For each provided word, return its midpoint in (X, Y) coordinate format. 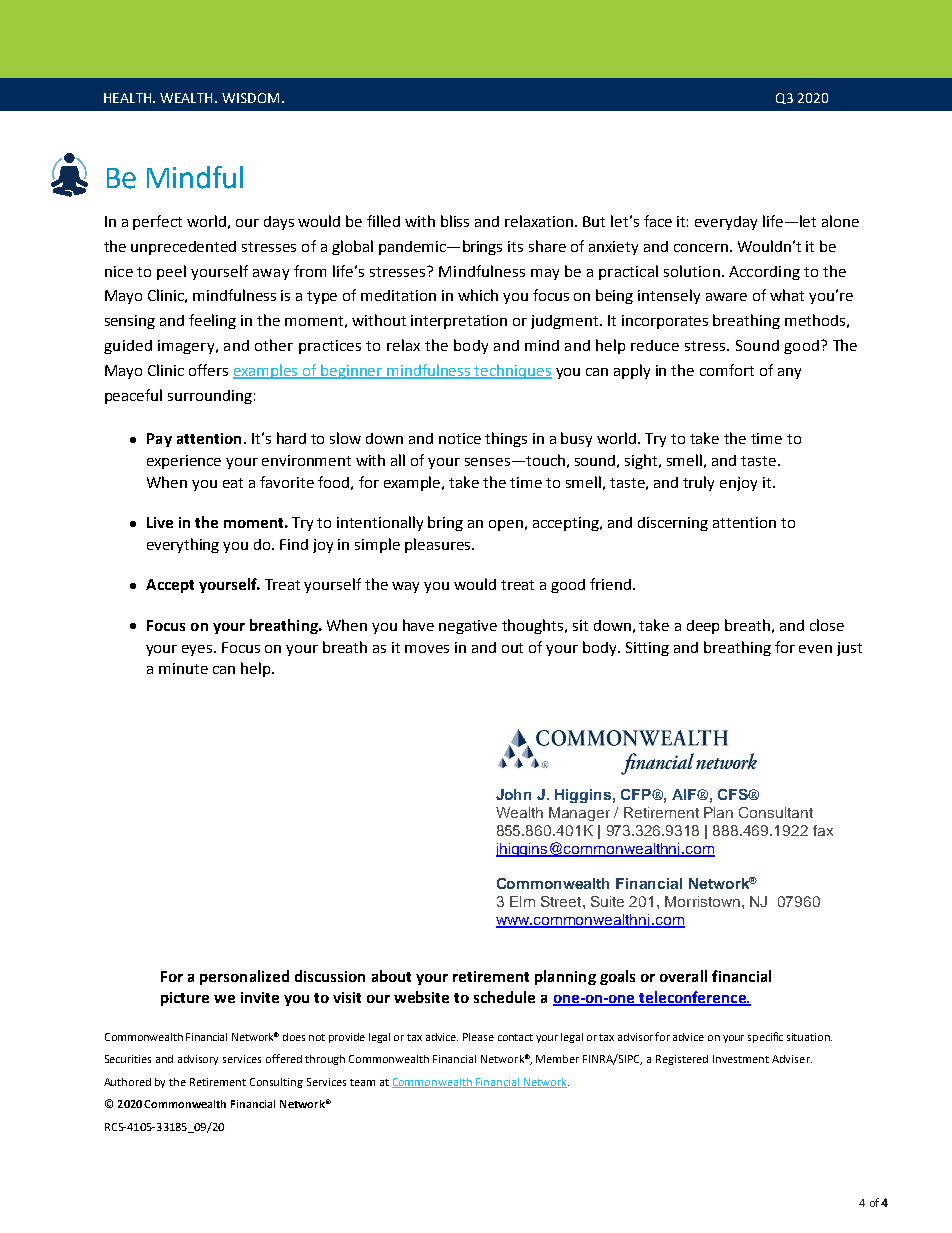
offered (284, 1058)
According (764, 273)
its (515, 246)
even (815, 649)
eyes (198, 650)
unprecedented (183, 248)
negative (468, 627)
